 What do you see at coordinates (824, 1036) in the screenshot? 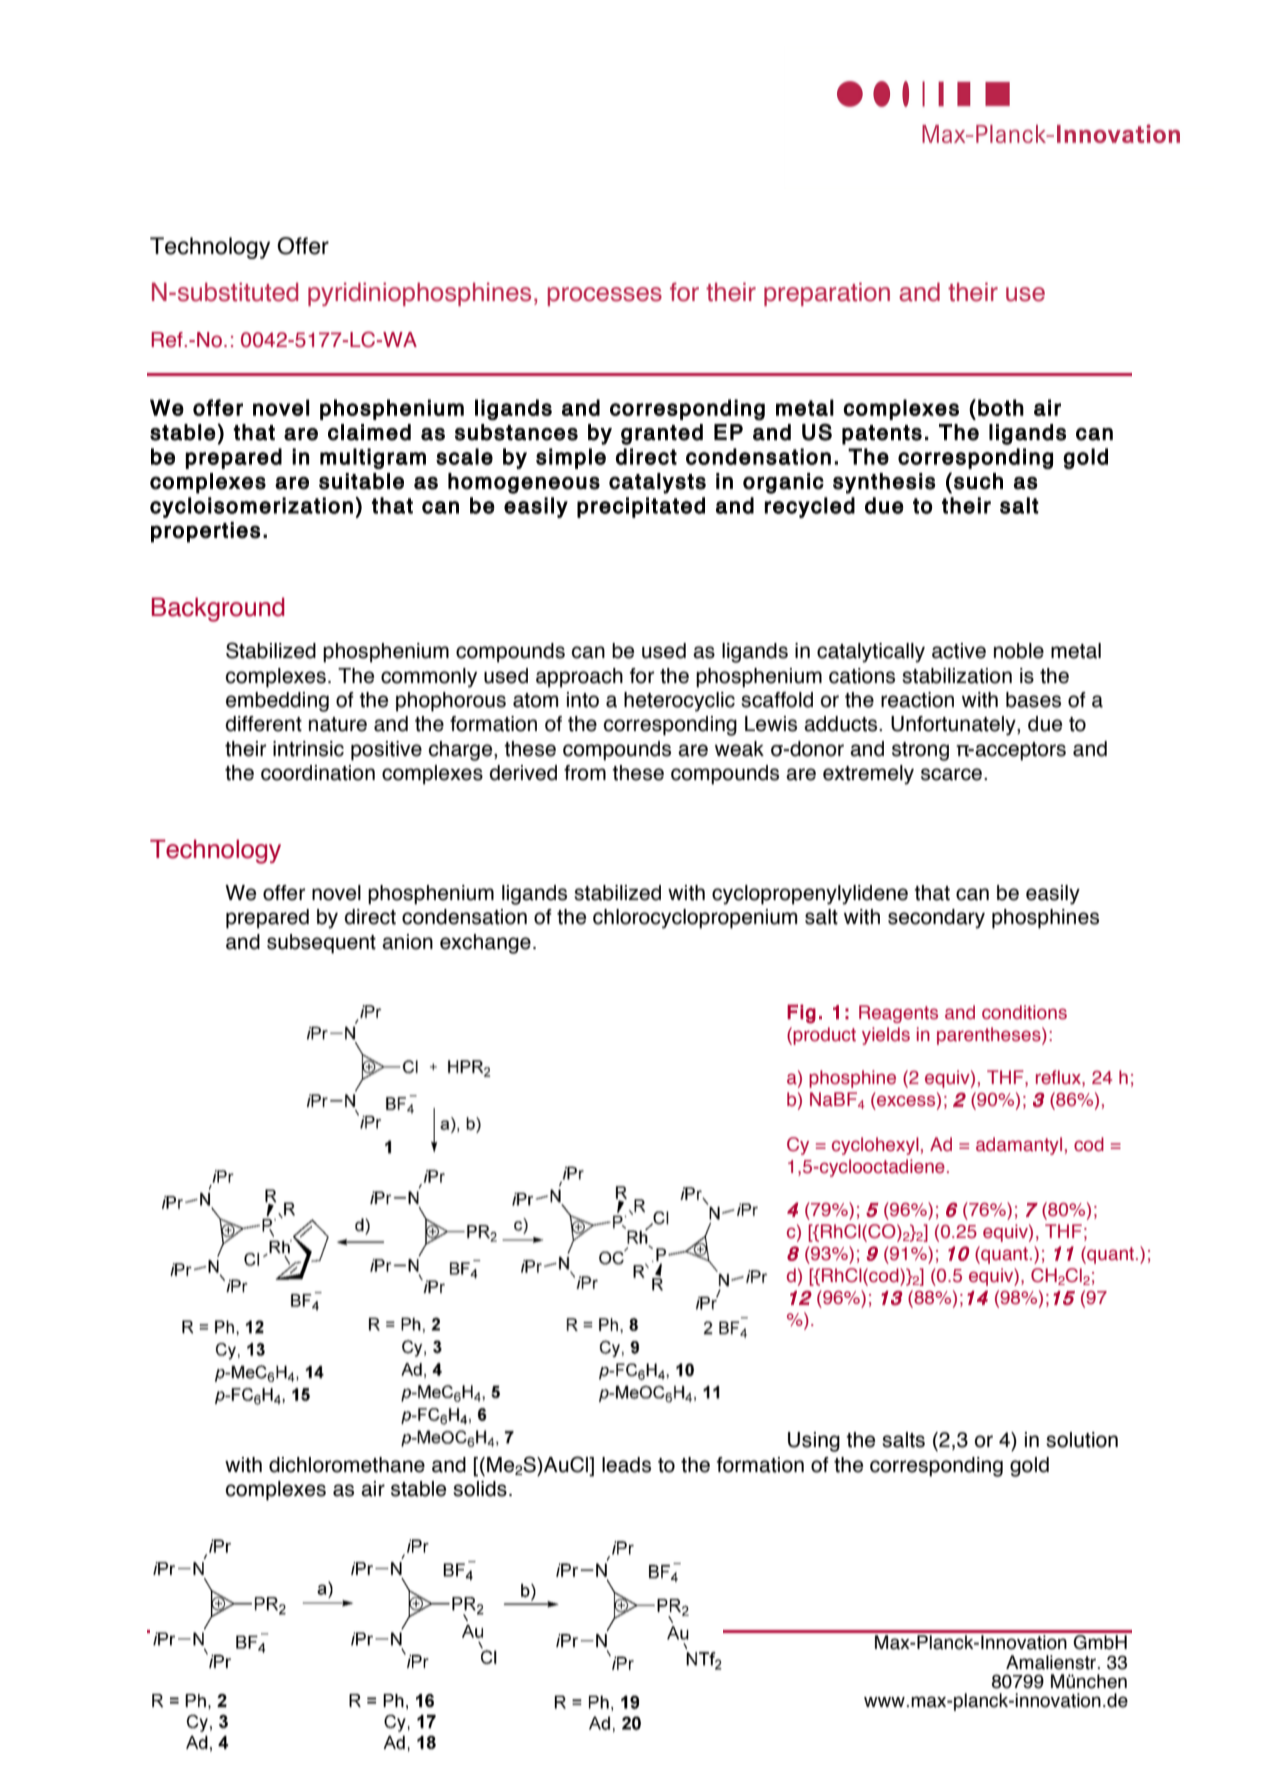
I see `product` at bounding box center [824, 1036].
